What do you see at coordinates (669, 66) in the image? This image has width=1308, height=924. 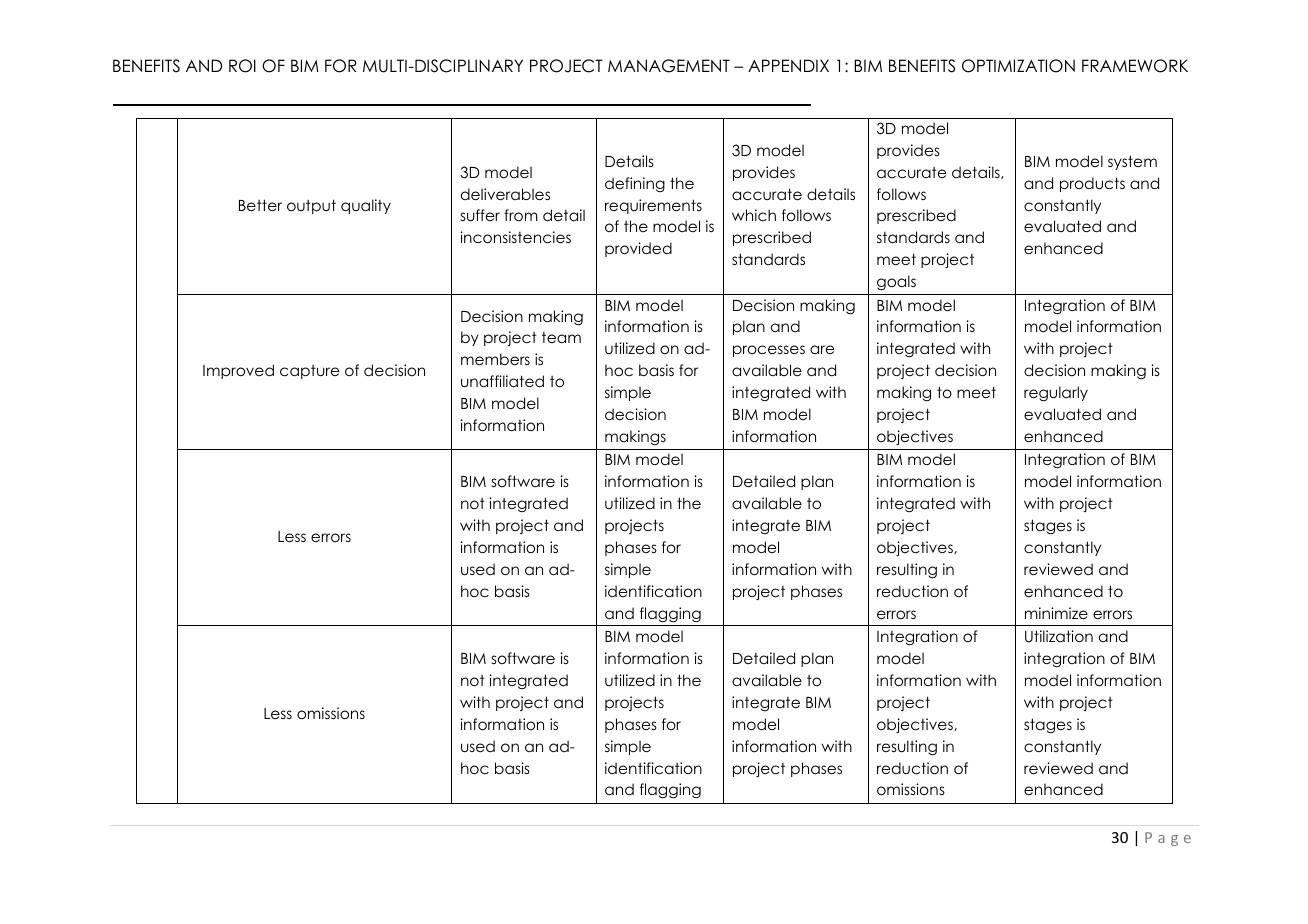 I see `MANAGEMENT` at bounding box center [669, 66].
